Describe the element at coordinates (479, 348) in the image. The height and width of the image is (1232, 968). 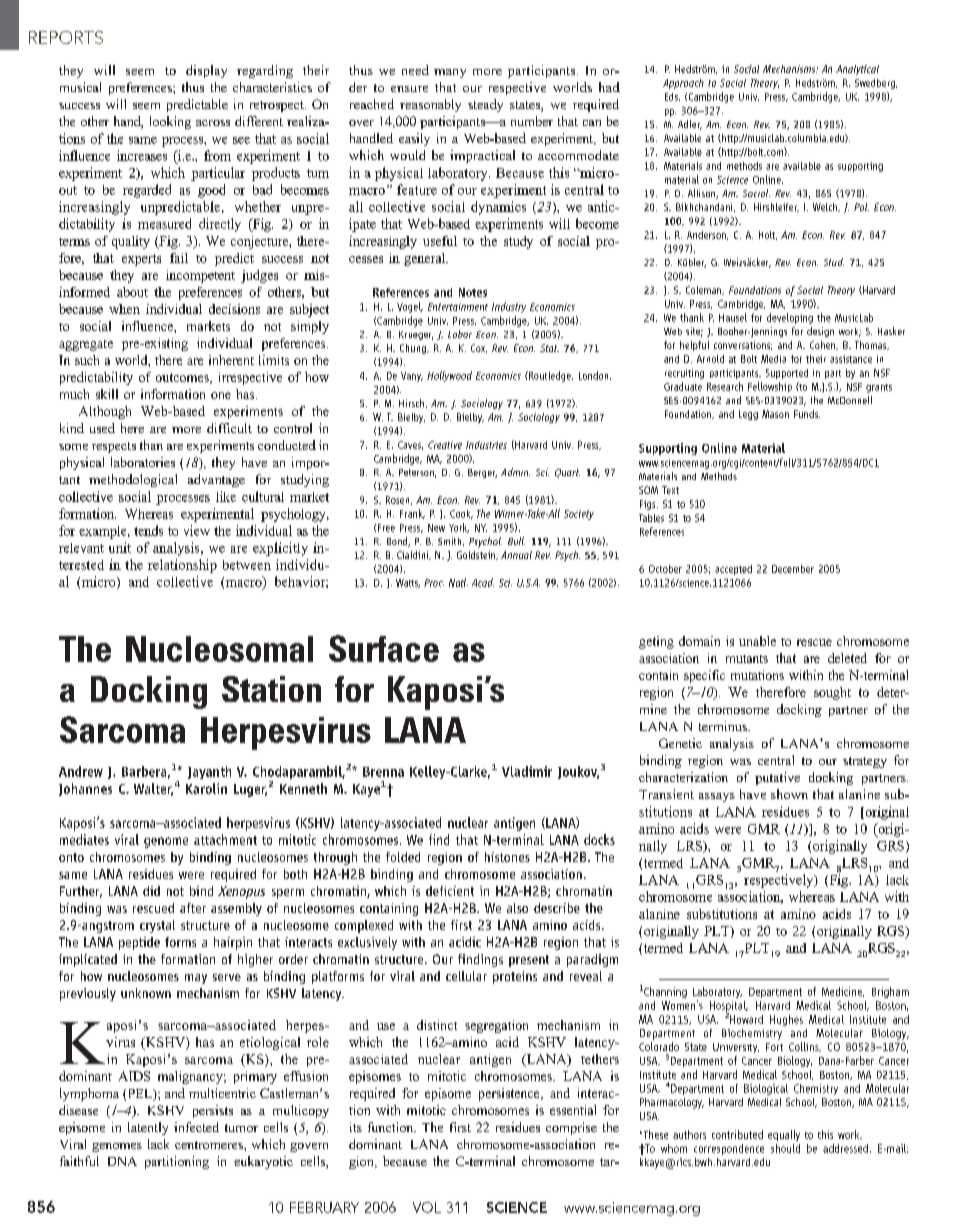
I see `Cox` at that location.
